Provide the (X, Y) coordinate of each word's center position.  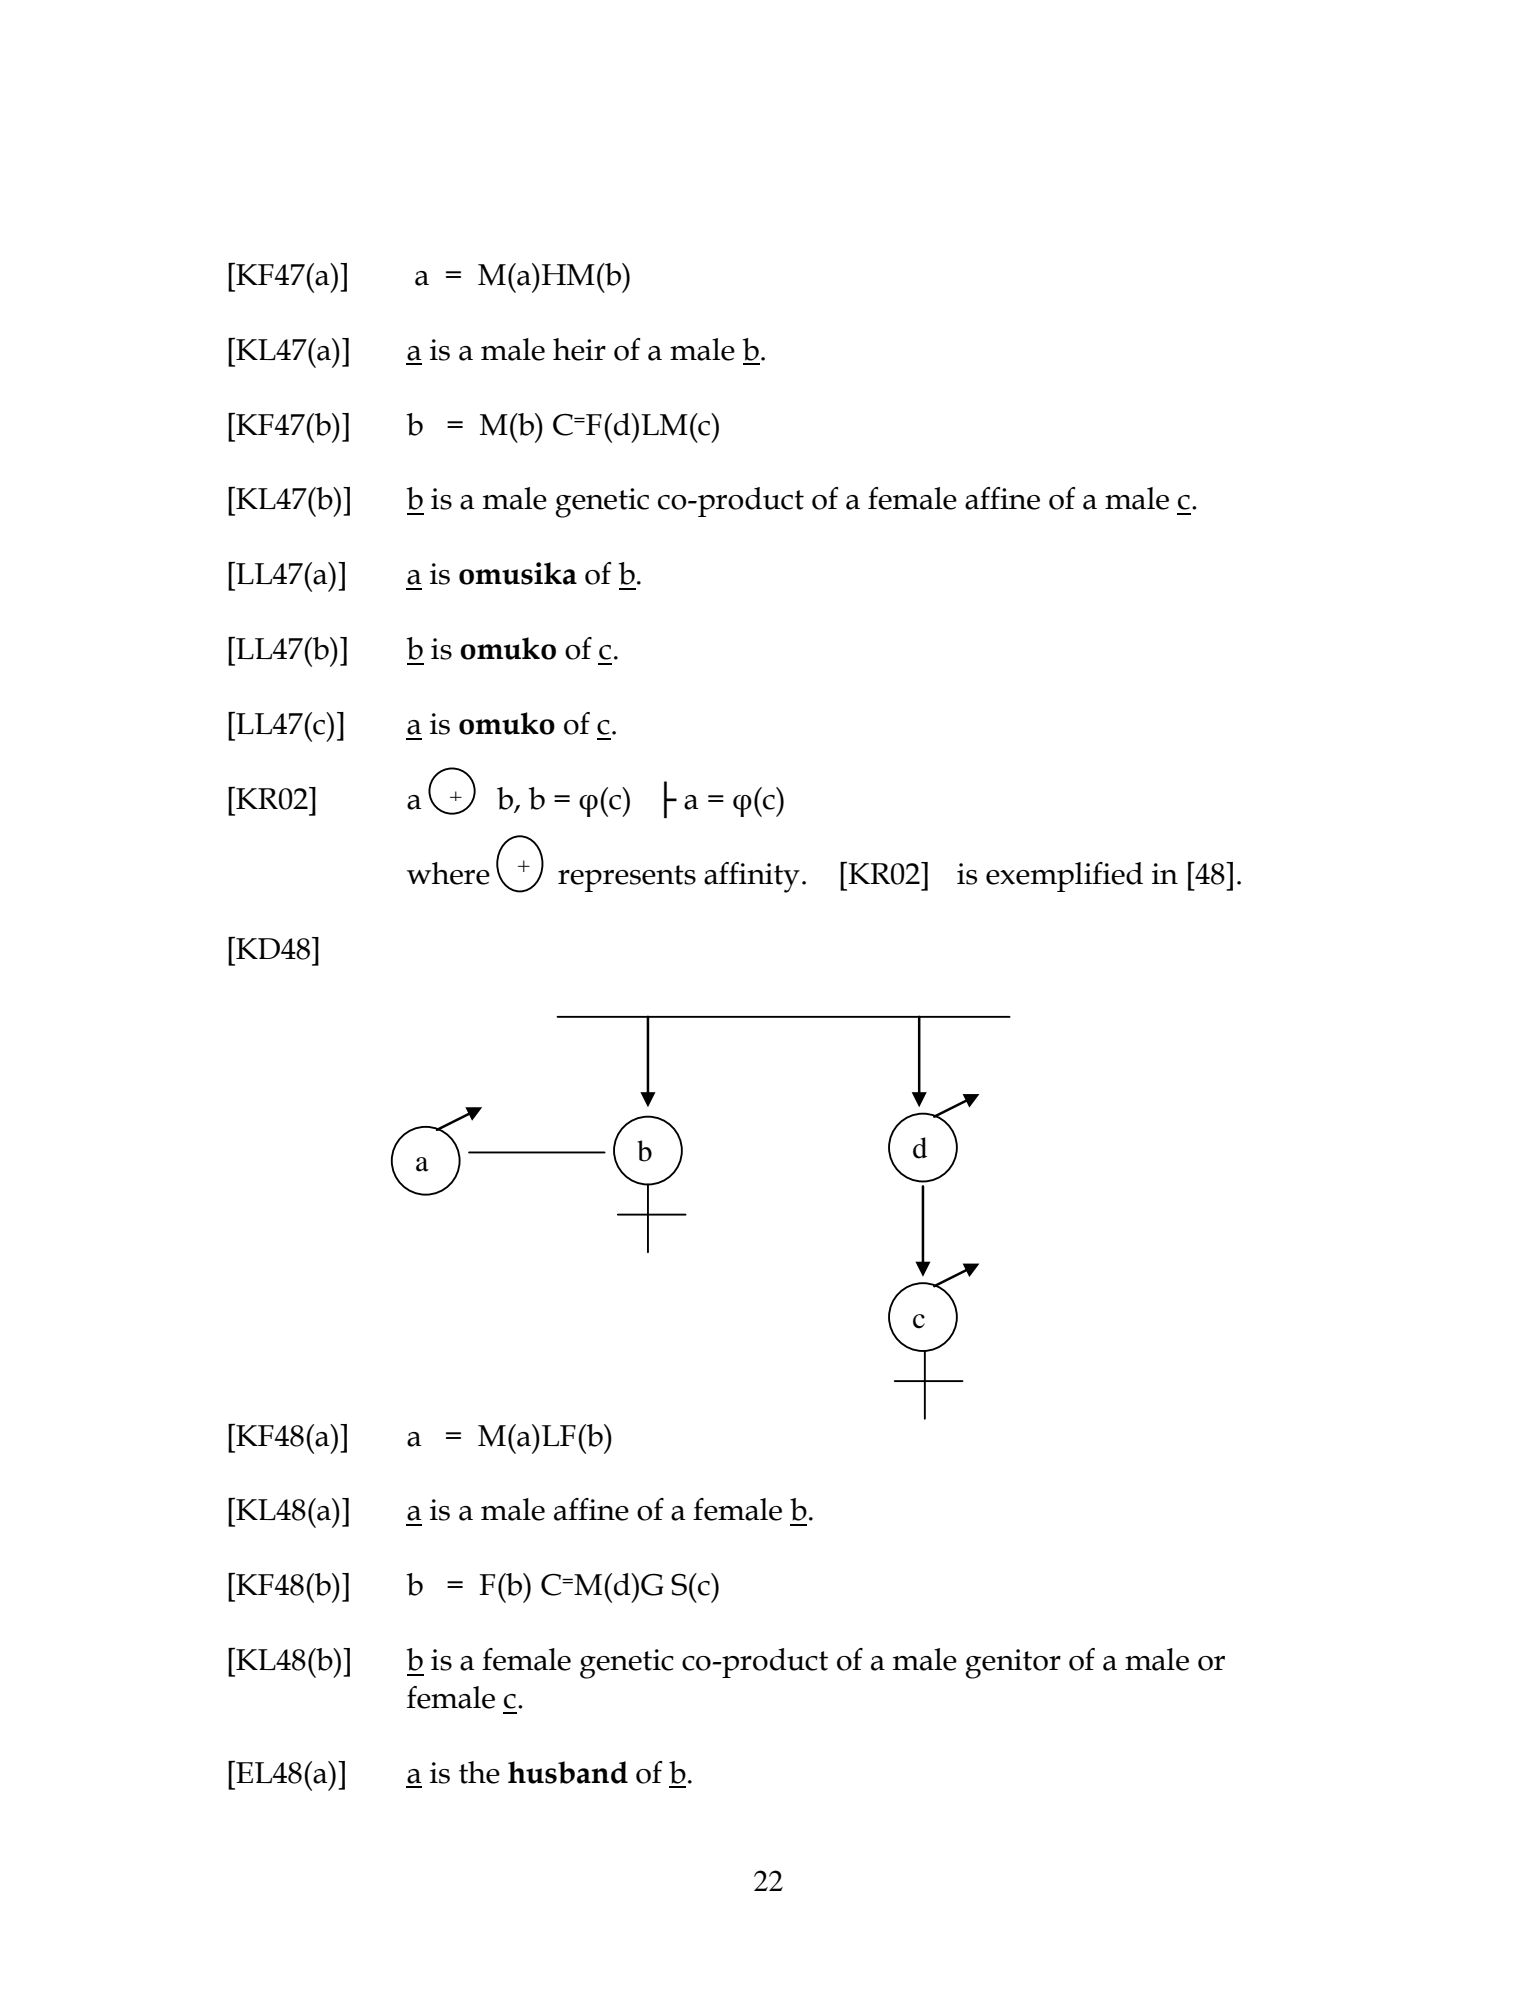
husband (568, 1772)
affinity (752, 877)
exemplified (1064, 877)
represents (627, 878)
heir (579, 349)
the (479, 1772)
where (448, 873)
